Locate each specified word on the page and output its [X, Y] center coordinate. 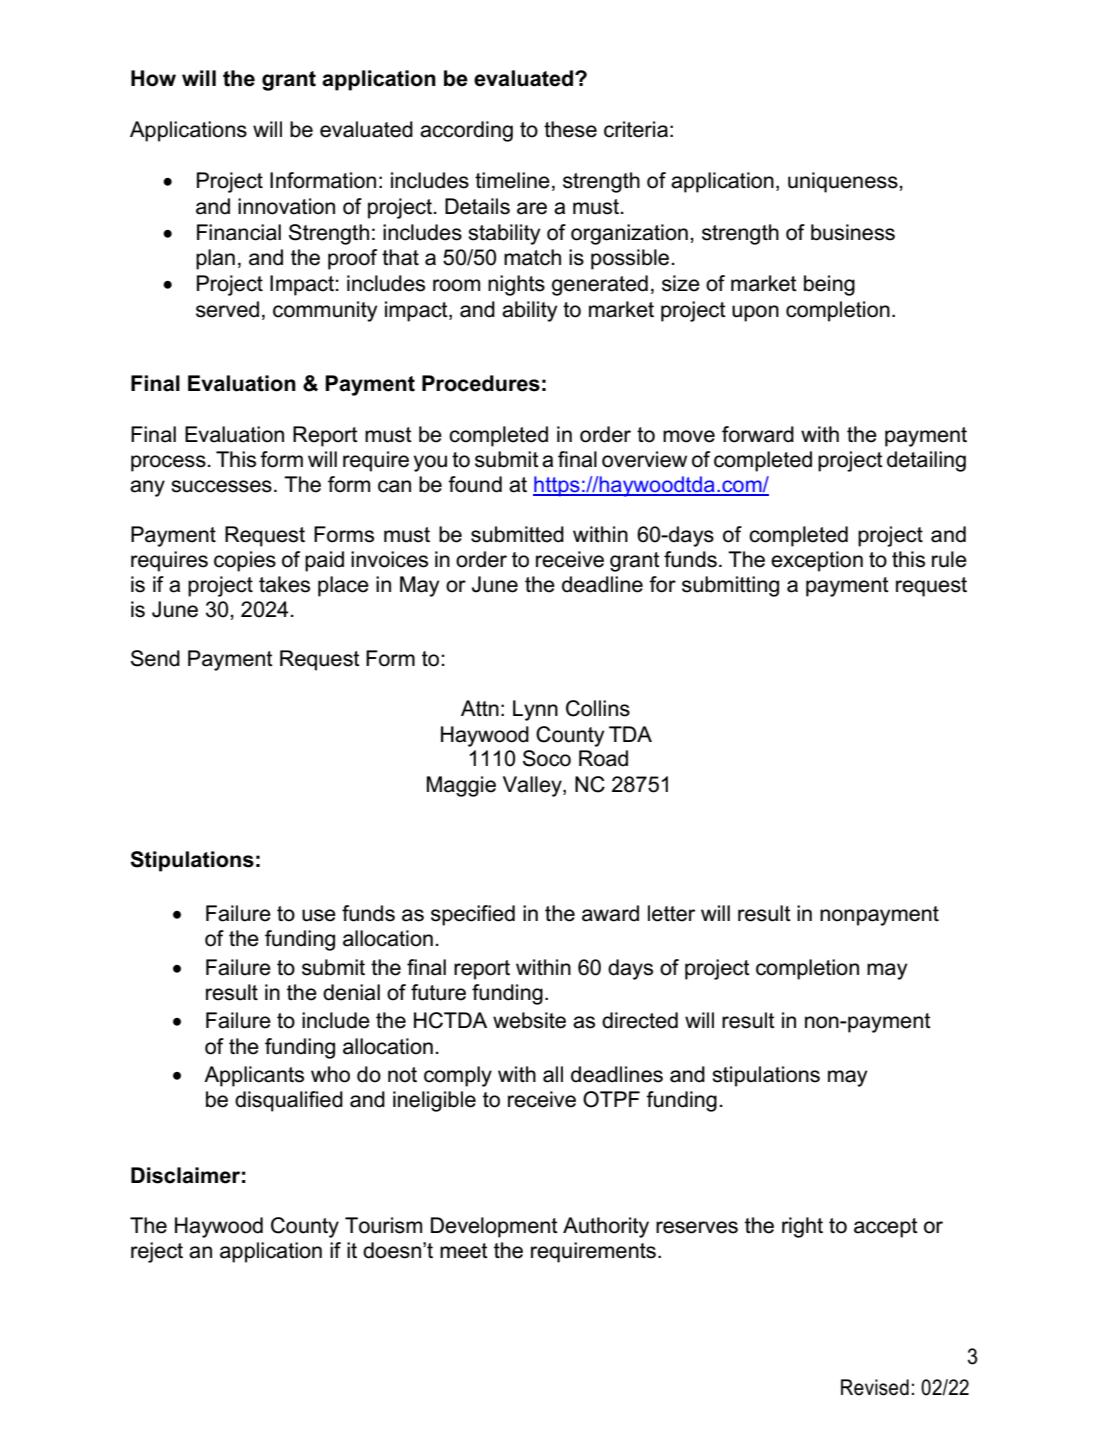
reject [157, 1252]
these [570, 129]
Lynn [535, 710]
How [153, 78]
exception [817, 561]
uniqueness [843, 182]
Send [155, 658]
